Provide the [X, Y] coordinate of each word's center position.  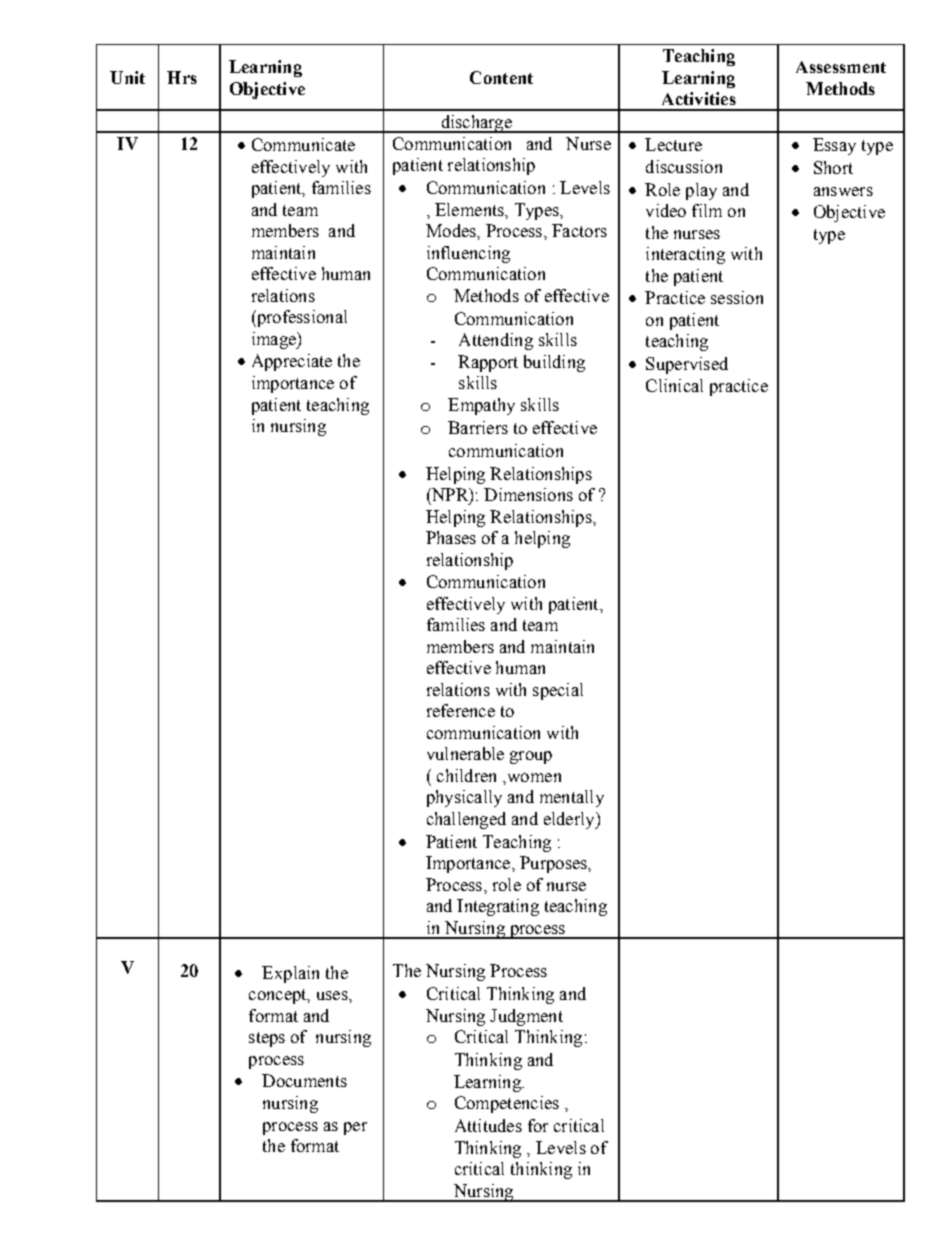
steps [267, 1039]
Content [501, 77]
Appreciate [292, 362]
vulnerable [465, 753]
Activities [699, 98]
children [466, 775]
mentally [572, 798]
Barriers [478, 427]
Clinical [674, 385]
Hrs [182, 77]
